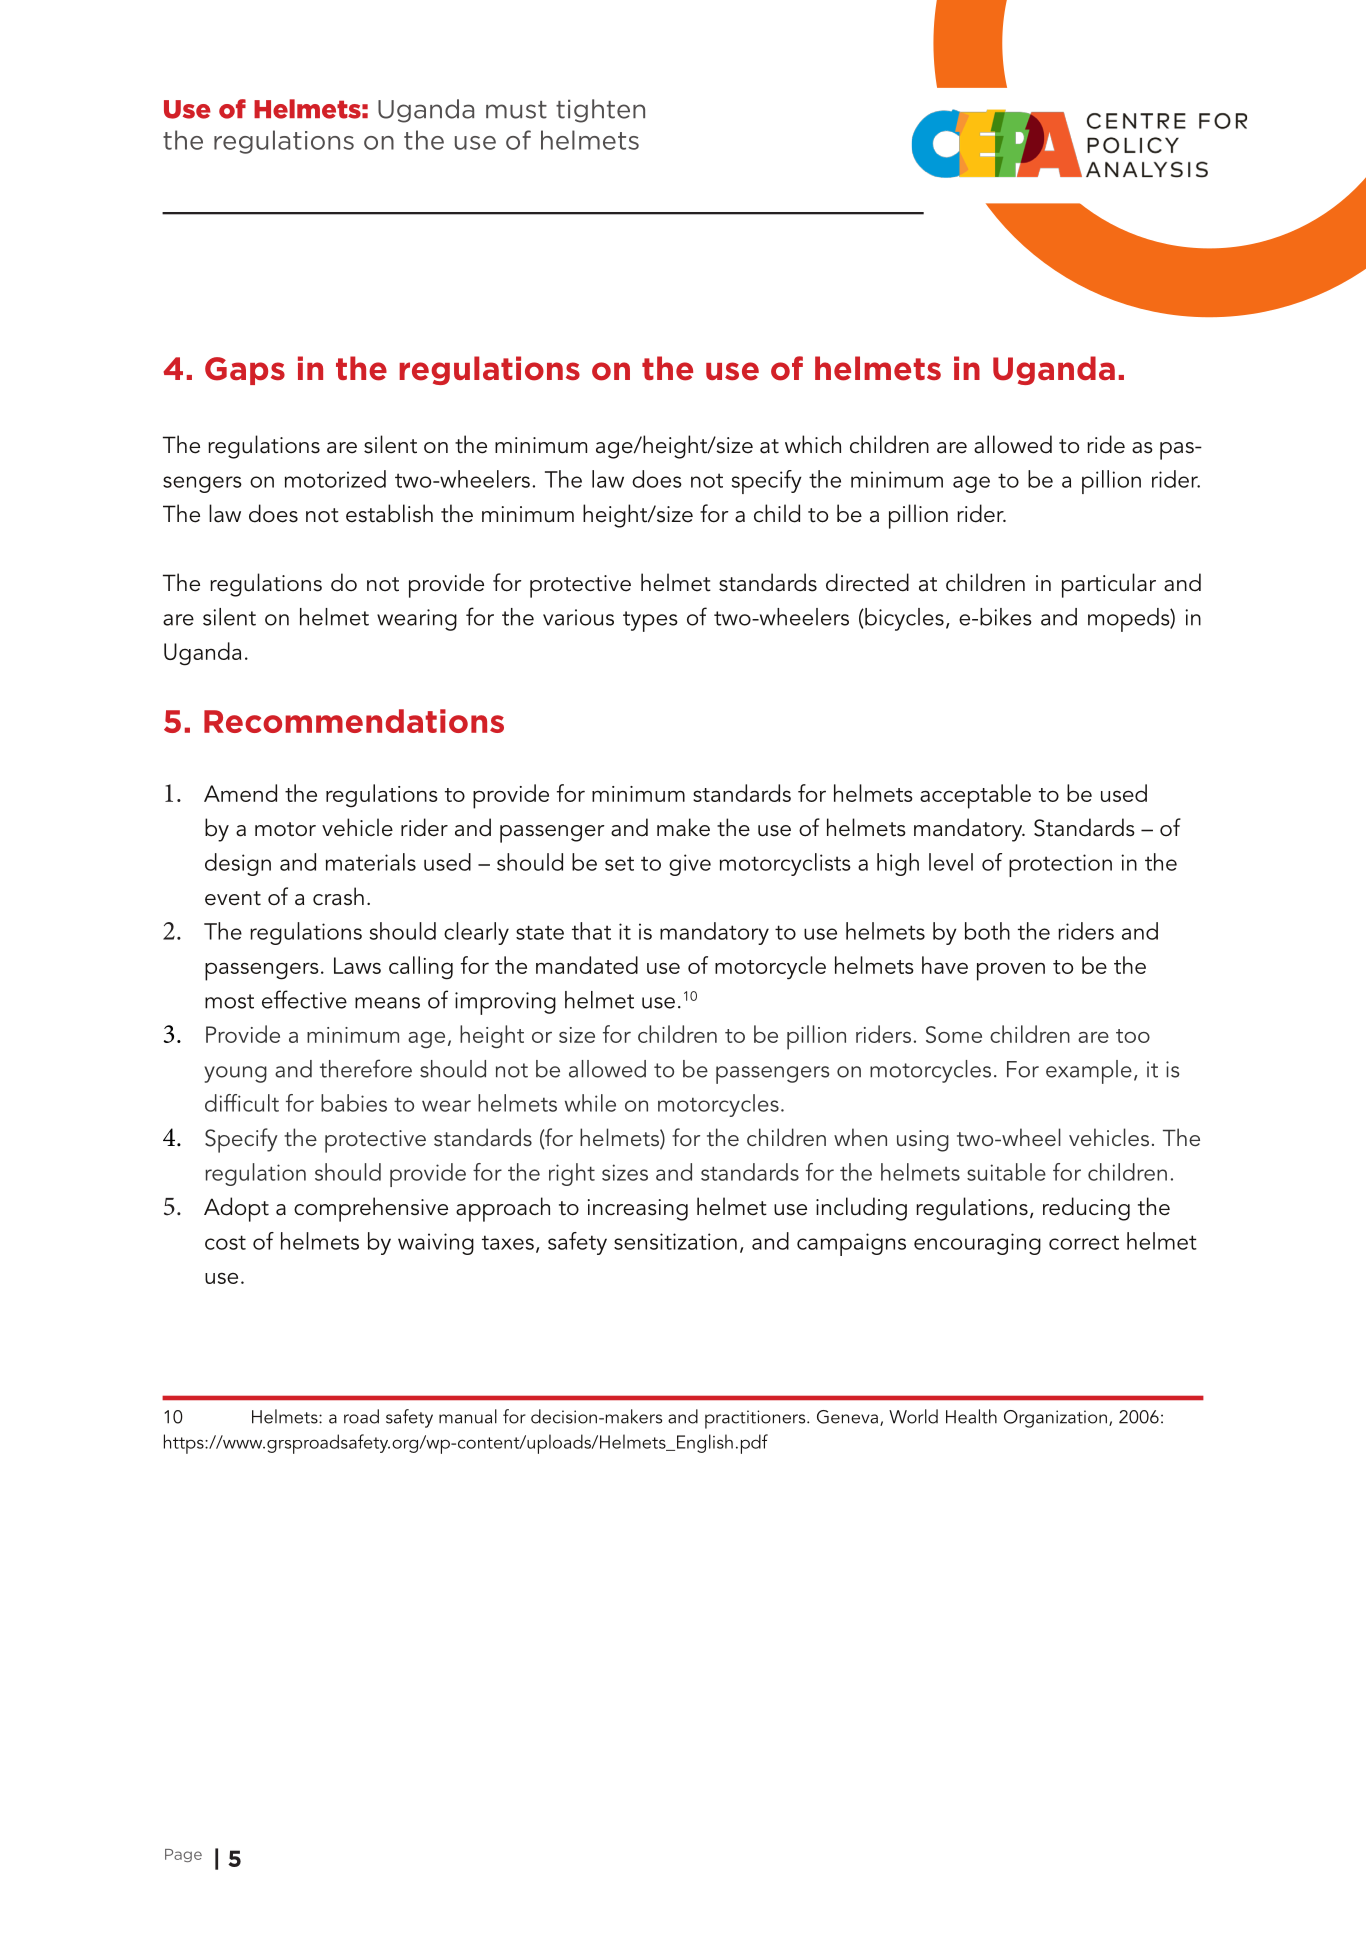  Describe the element at coordinates (1109, 585) in the screenshot. I see `particular` at that location.
